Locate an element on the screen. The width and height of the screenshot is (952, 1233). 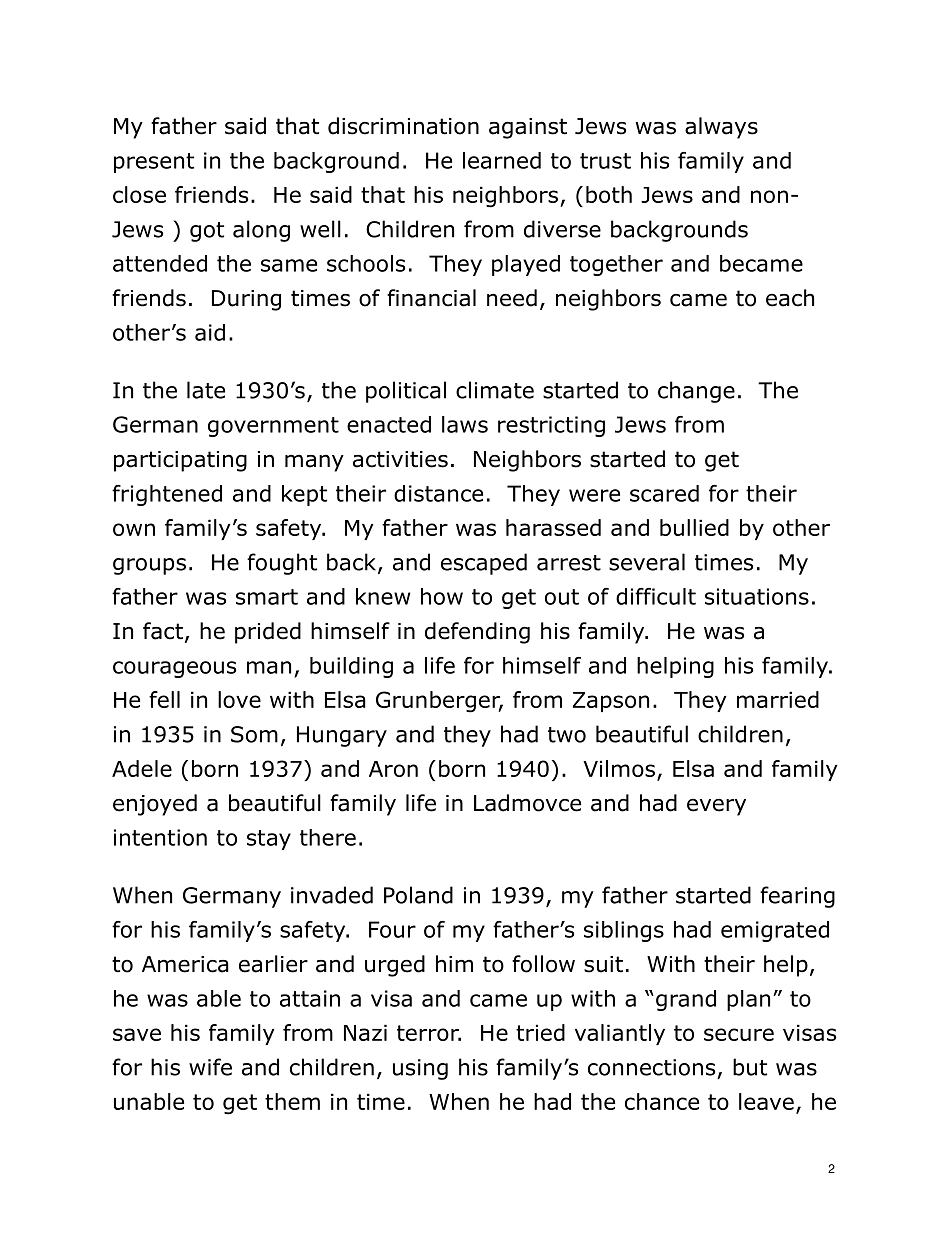
defending is located at coordinates (477, 633).
